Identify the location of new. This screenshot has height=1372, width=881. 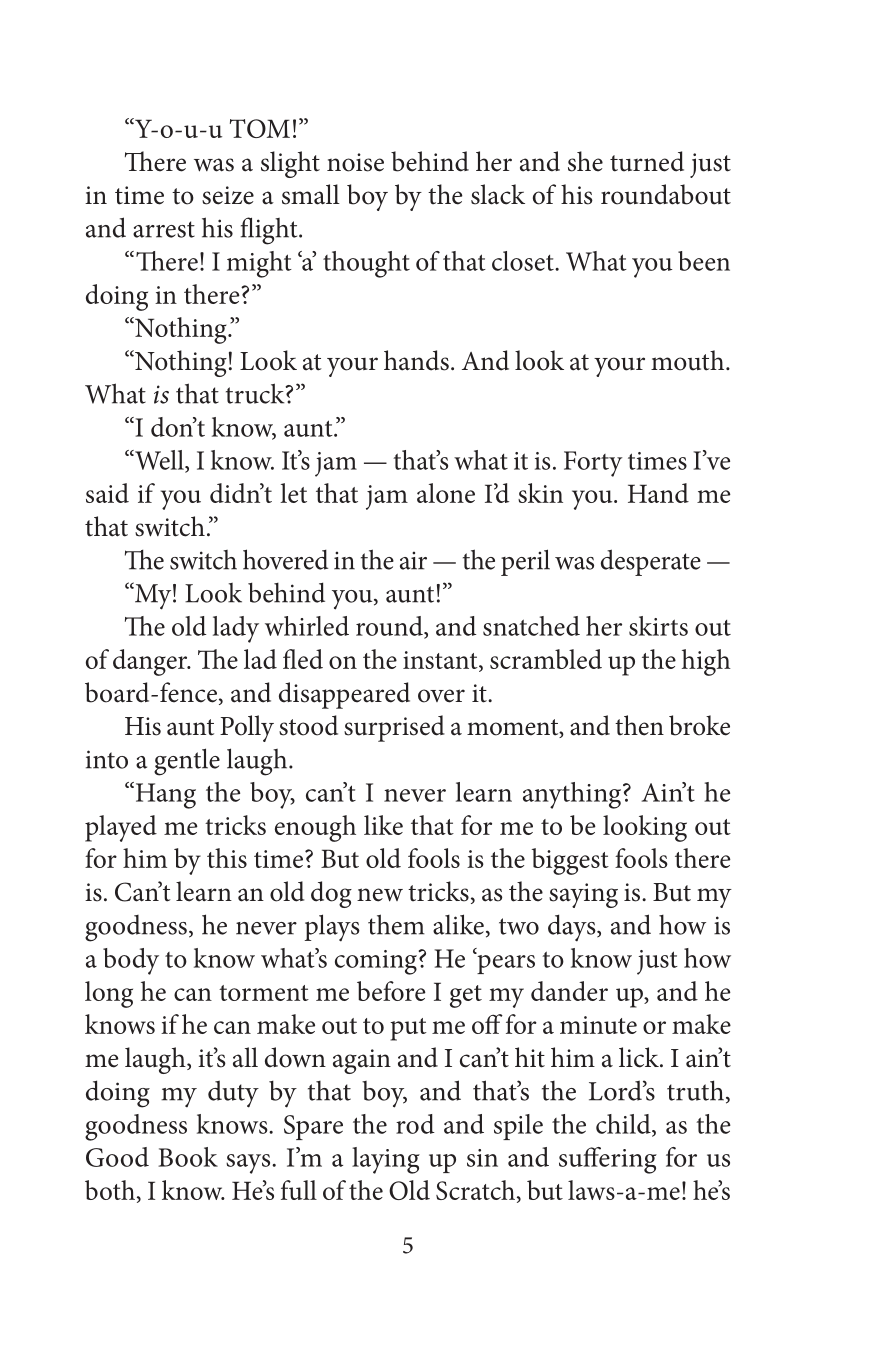
(380, 895).
